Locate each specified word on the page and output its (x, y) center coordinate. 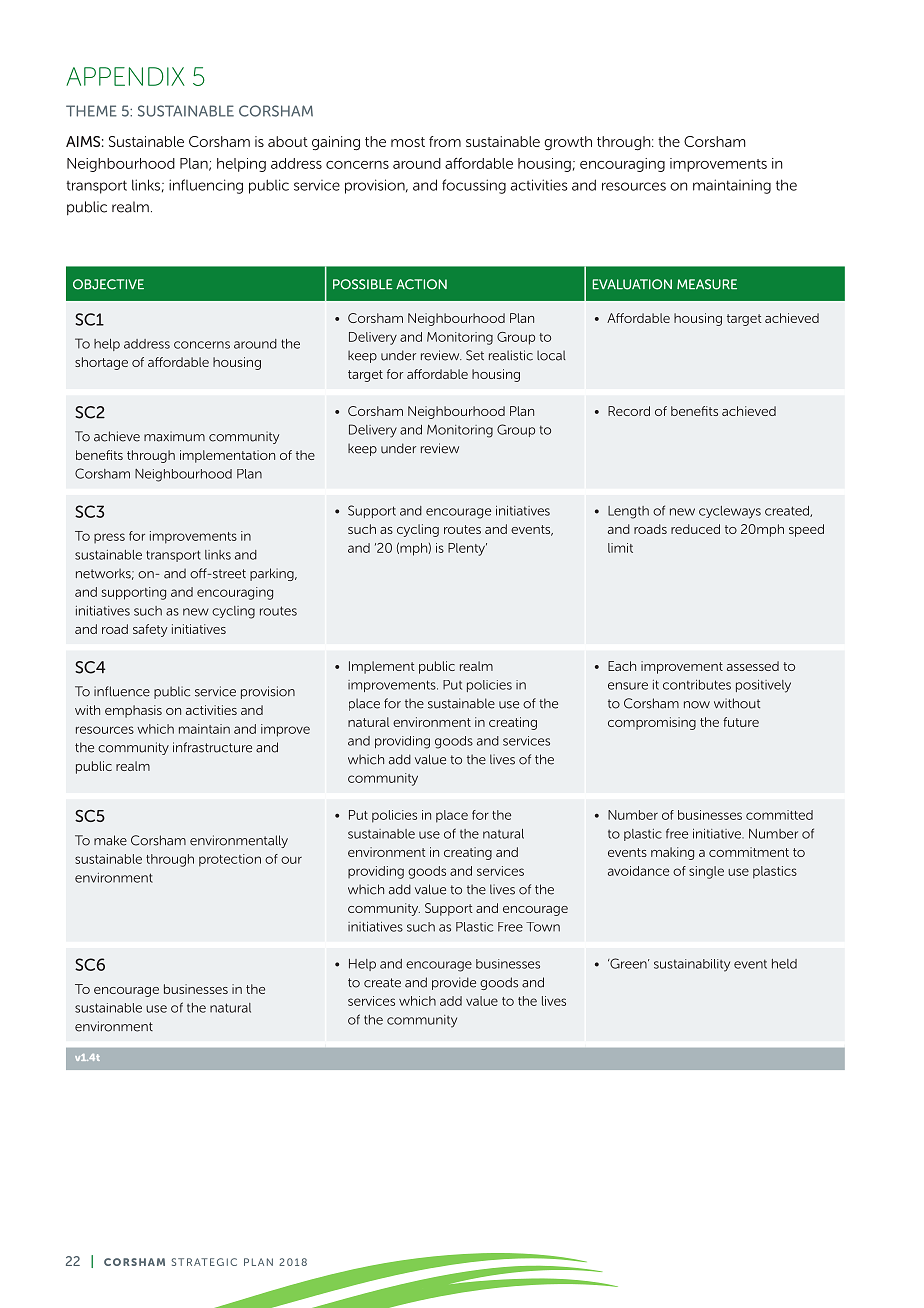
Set (475, 355)
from (445, 141)
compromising (652, 723)
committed (779, 815)
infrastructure (212, 747)
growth (568, 143)
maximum (174, 436)
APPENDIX (125, 76)
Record (629, 411)
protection (230, 860)
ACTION (421, 284)
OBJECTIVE (108, 284)
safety (150, 630)
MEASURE (707, 284)
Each (622, 666)
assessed (753, 666)
